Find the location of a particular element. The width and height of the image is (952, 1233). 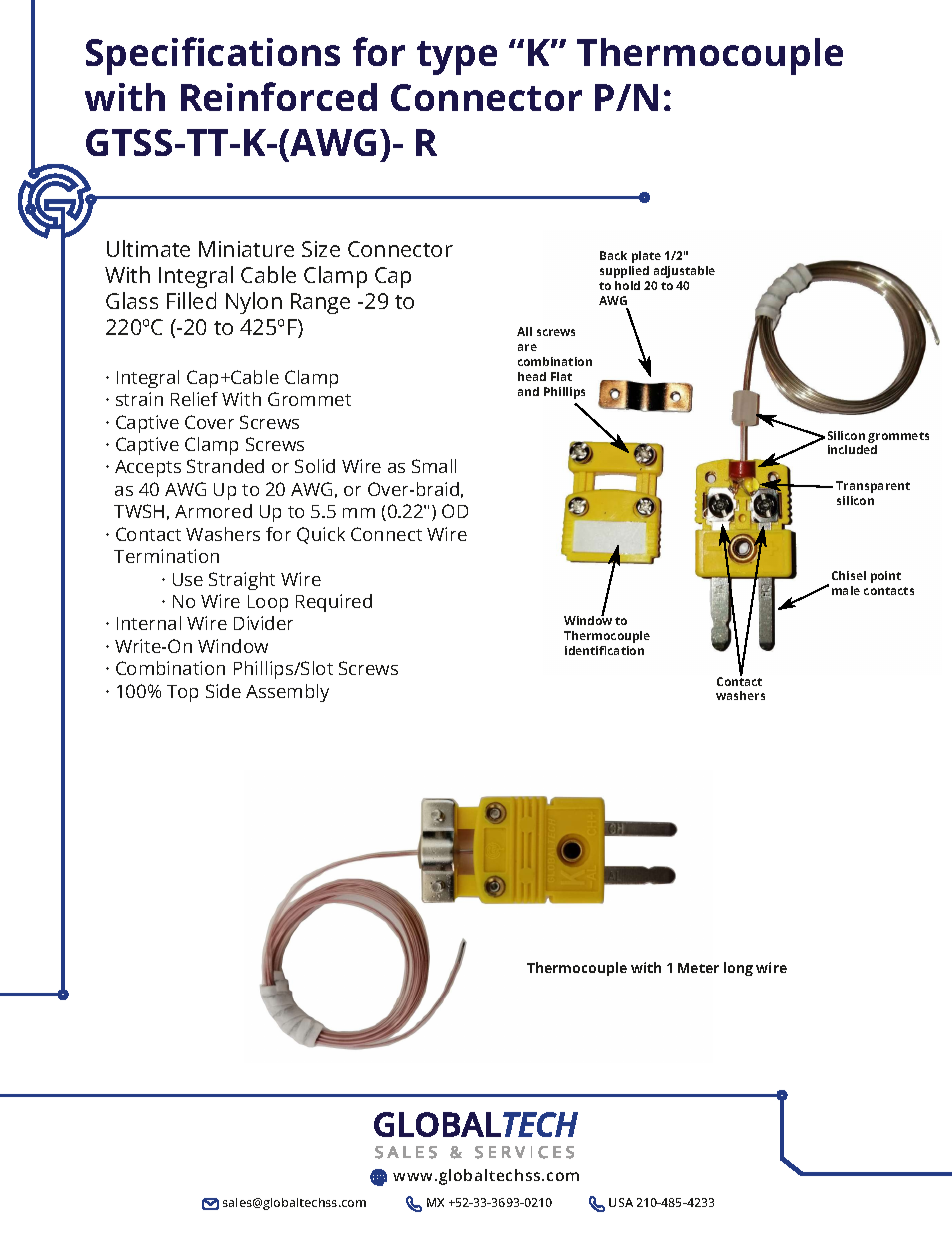

Small is located at coordinates (434, 466).
